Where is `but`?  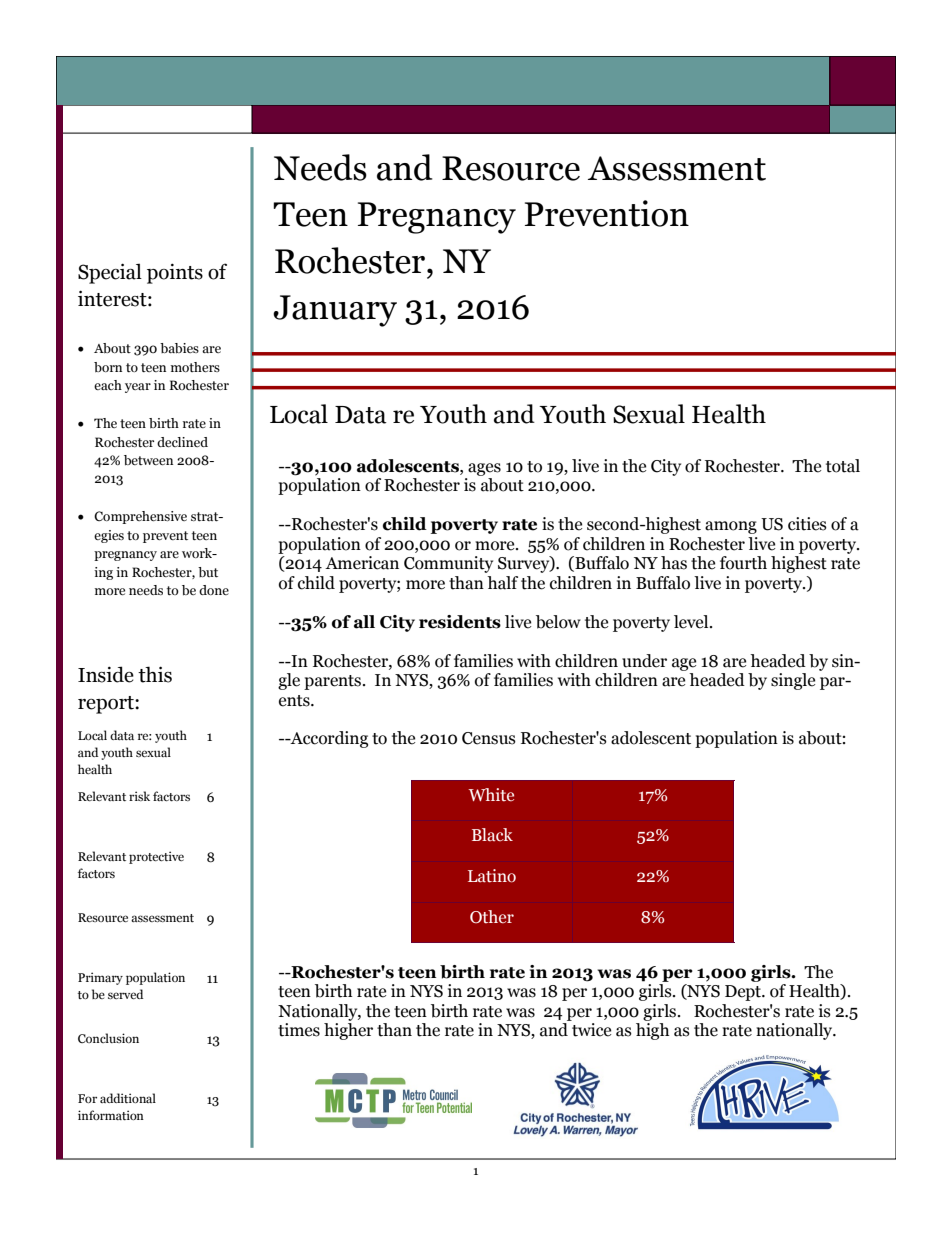
but is located at coordinates (208, 572).
